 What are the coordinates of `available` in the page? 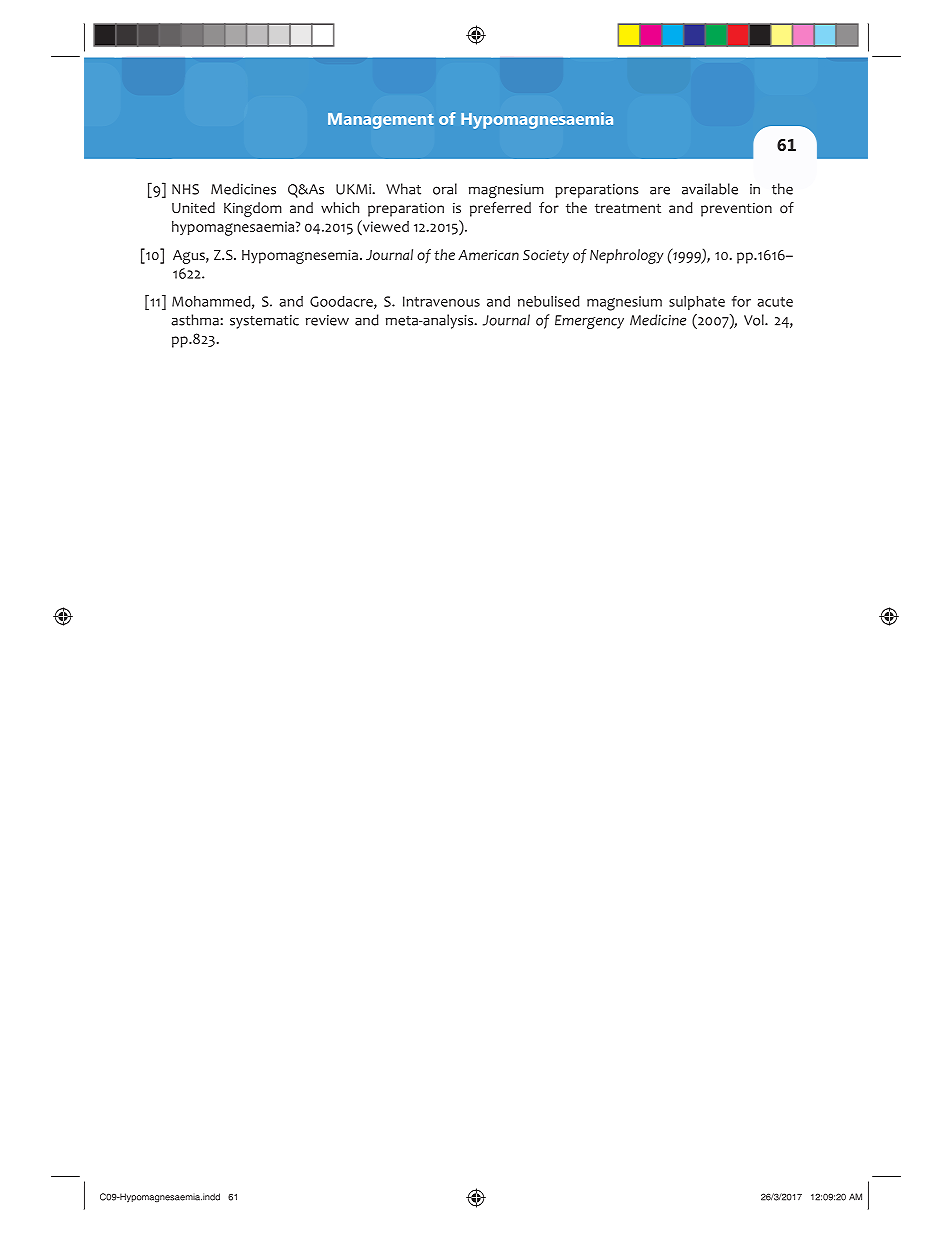 It's located at (710, 189).
